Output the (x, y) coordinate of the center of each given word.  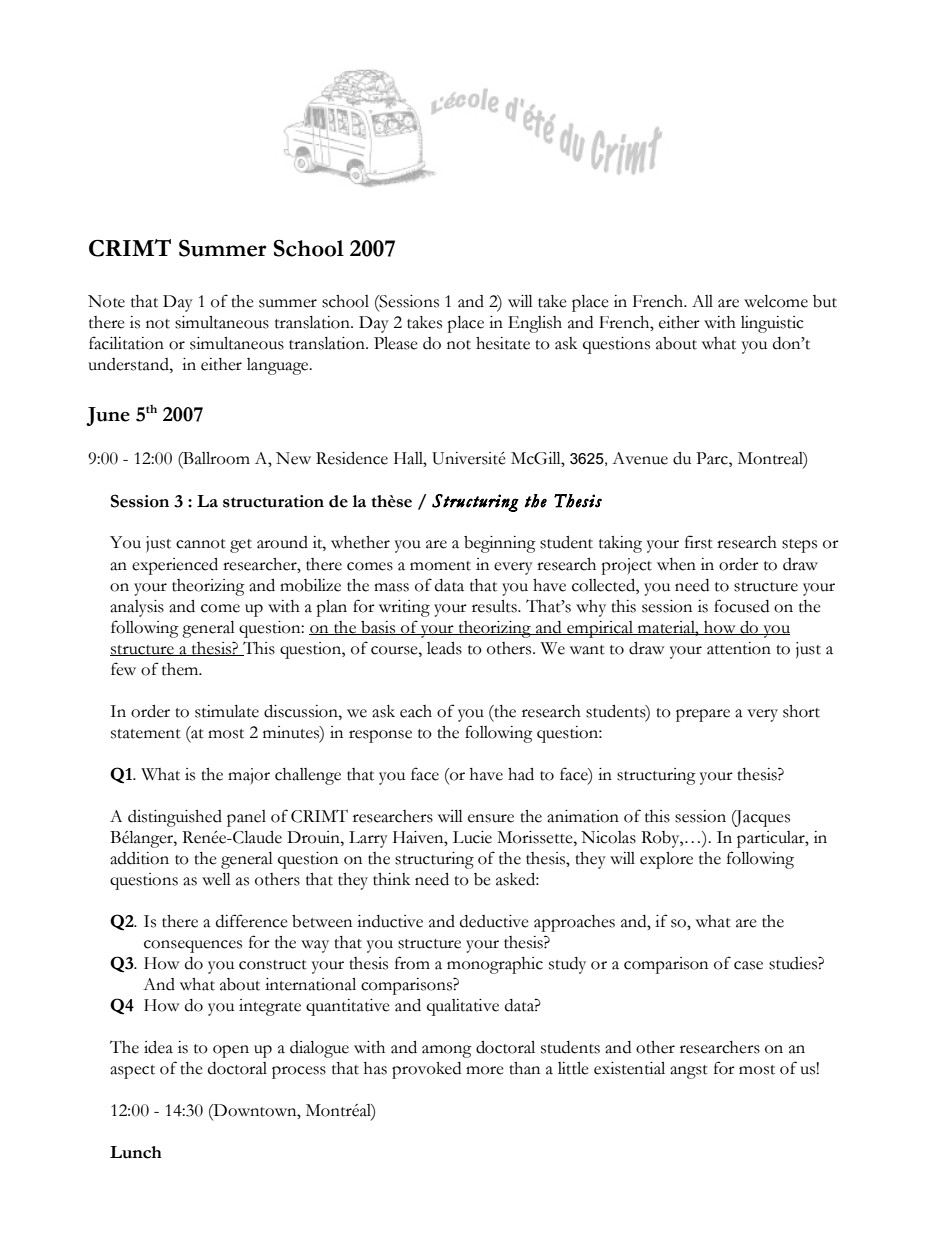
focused (741, 606)
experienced (175, 566)
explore (666, 860)
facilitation (126, 343)
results (495, 606)
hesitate (503, 343)
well (216, 879)
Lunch (136, 1152)
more (485, 1070)
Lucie (472, 837)
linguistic (772, 324)
